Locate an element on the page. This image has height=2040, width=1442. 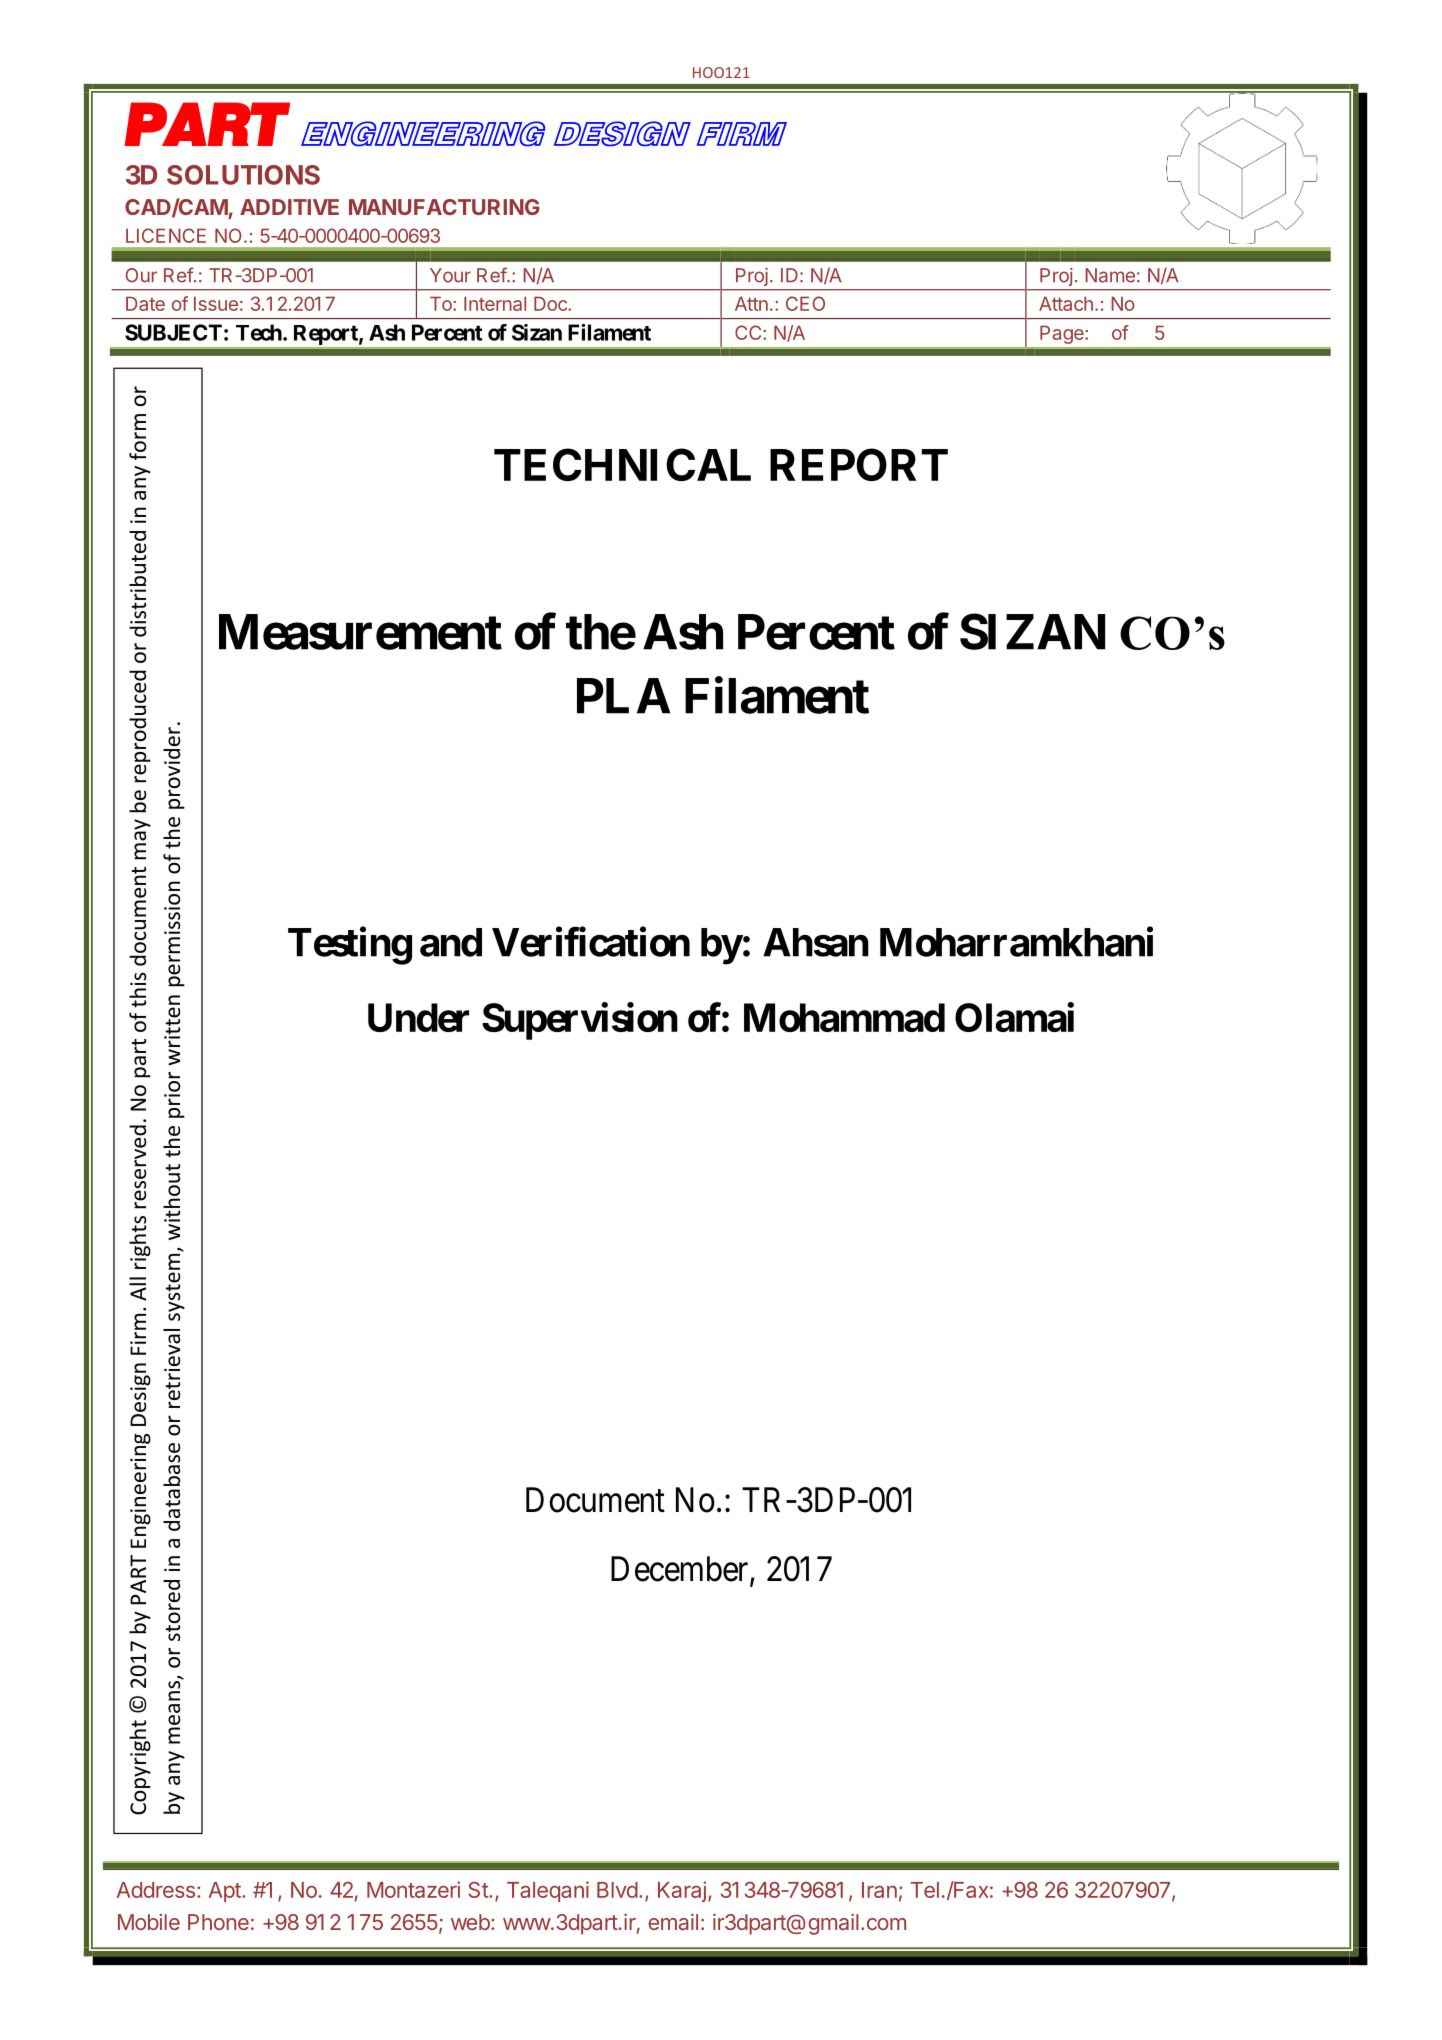
Page is located at coordinates (1063, 334).
